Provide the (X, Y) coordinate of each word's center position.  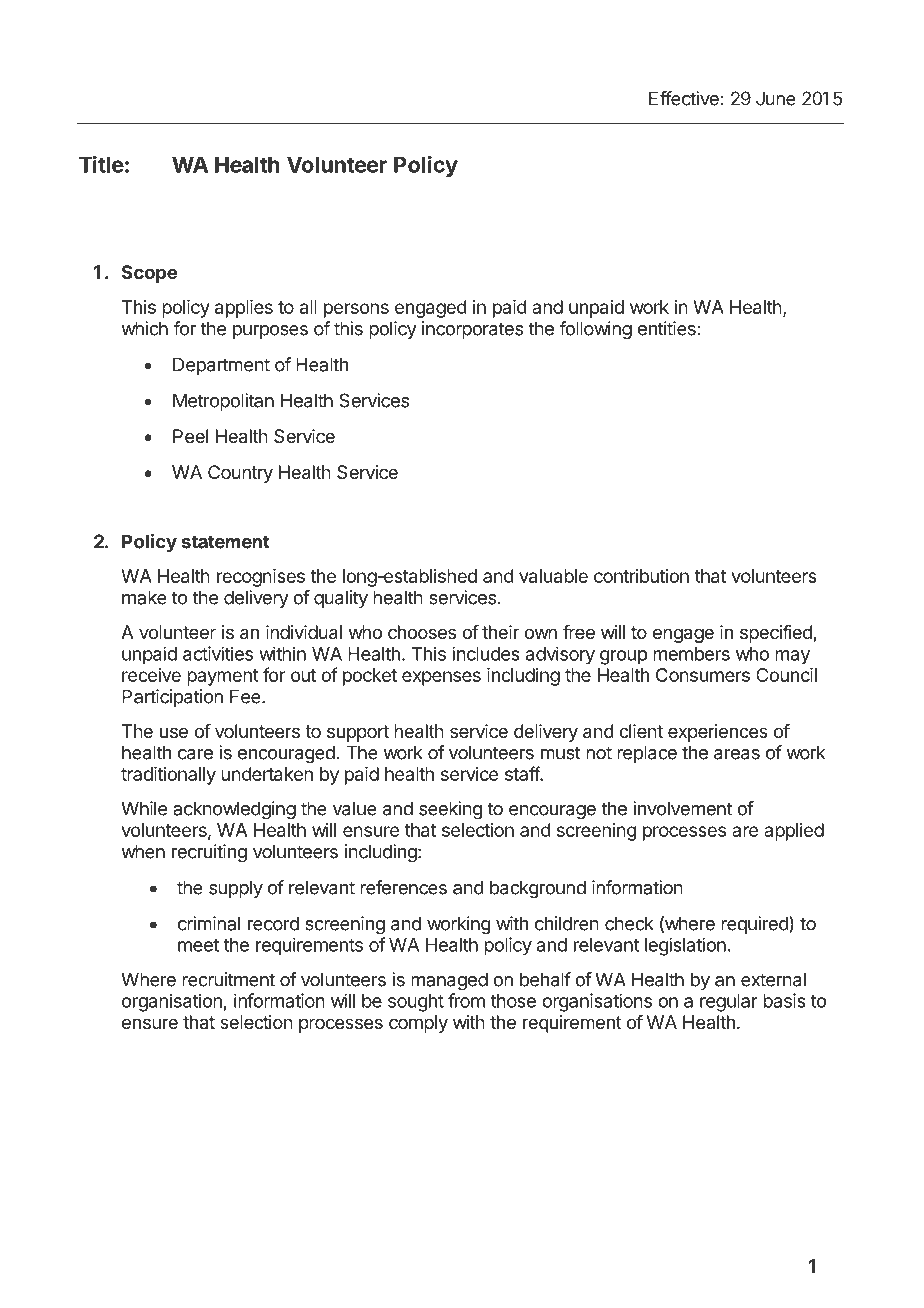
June (776, 98)
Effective (684, 98)
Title (101, 164)
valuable (553, 576)
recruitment (228, 979)
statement (226, 542)
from (466, 1000)
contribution (641, 576)
